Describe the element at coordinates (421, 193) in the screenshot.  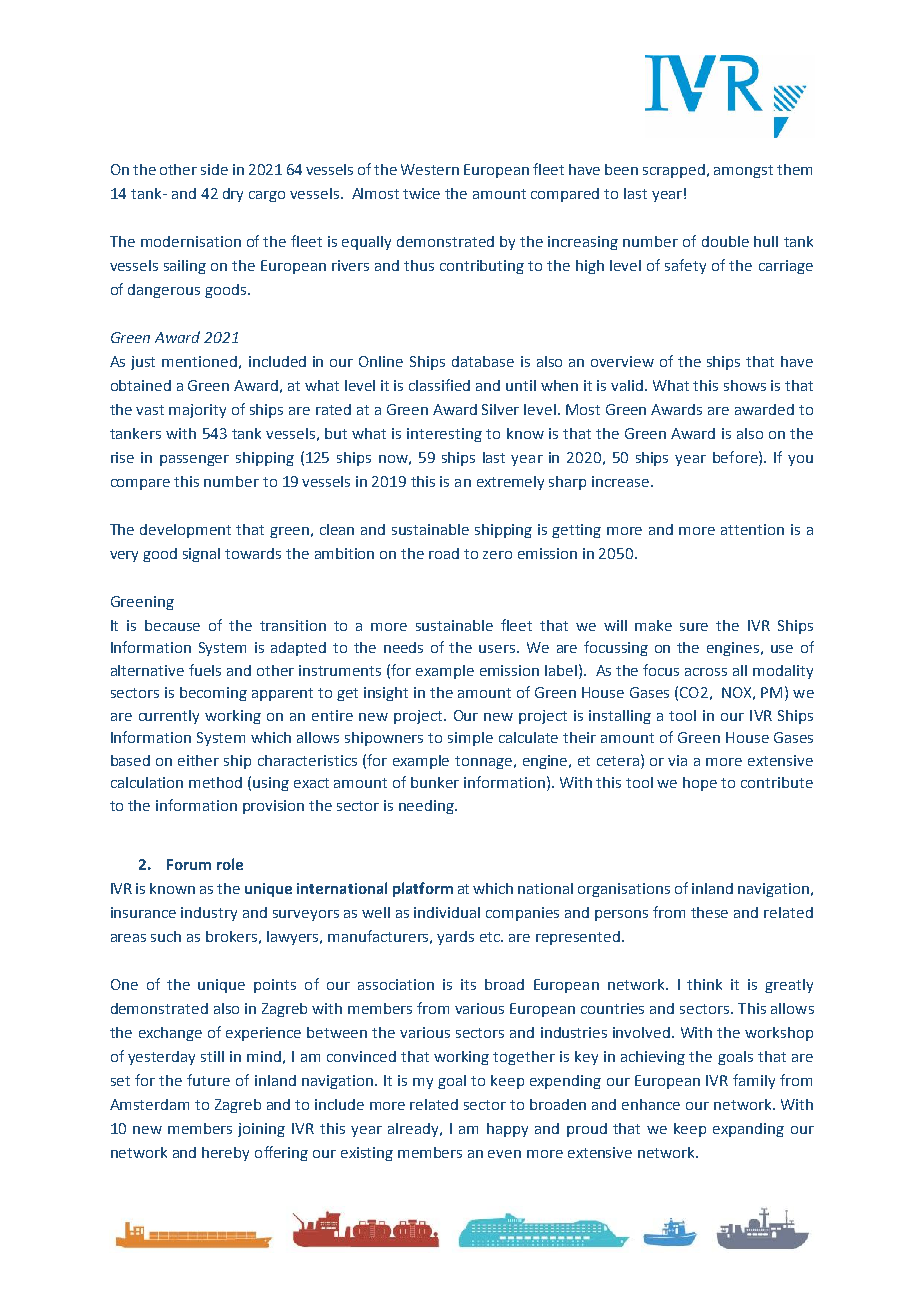
I see `twice` at that location.
